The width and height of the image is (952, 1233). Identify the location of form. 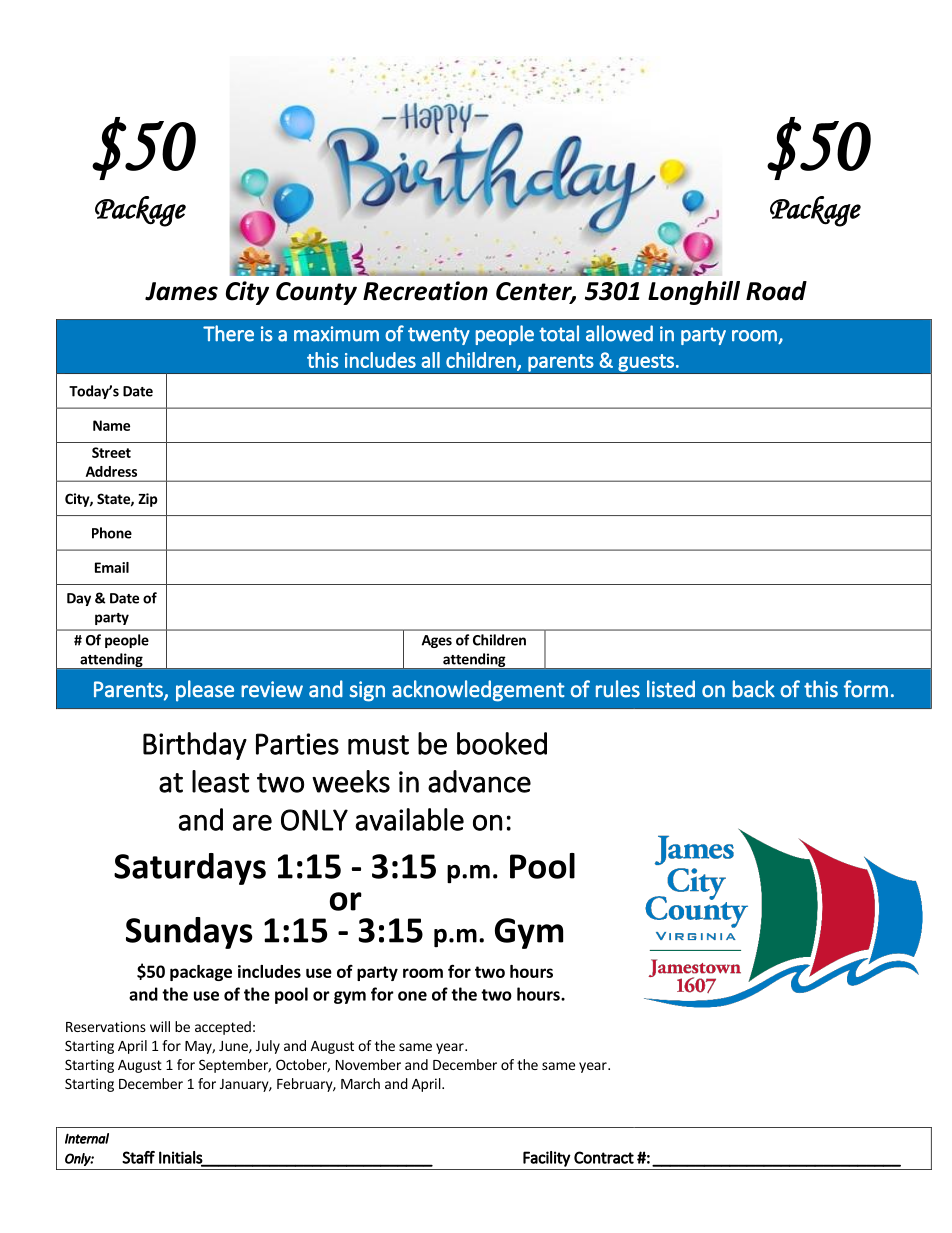
(866, 689).
